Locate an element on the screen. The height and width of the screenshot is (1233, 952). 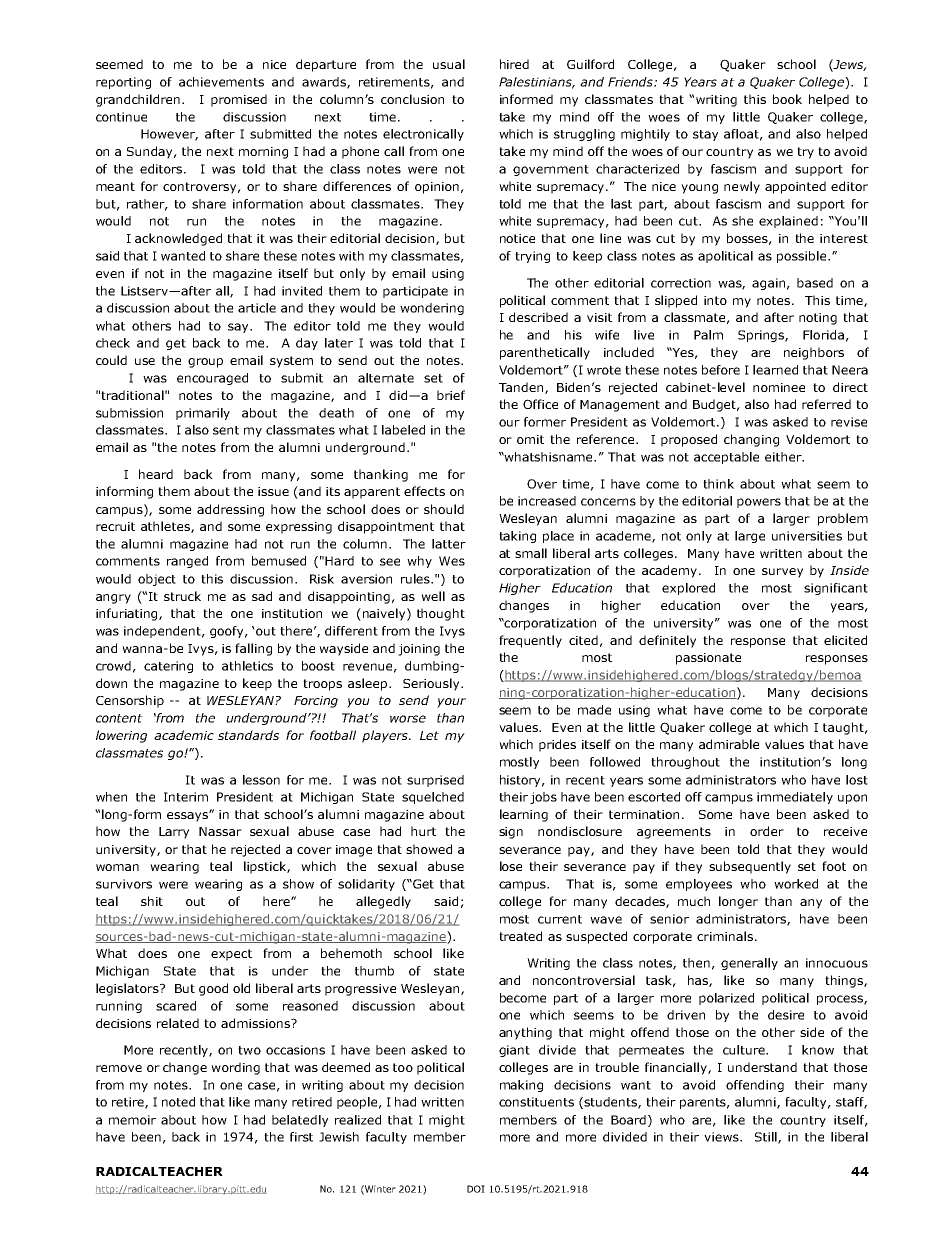
group is located at coordinates (205, 363).
